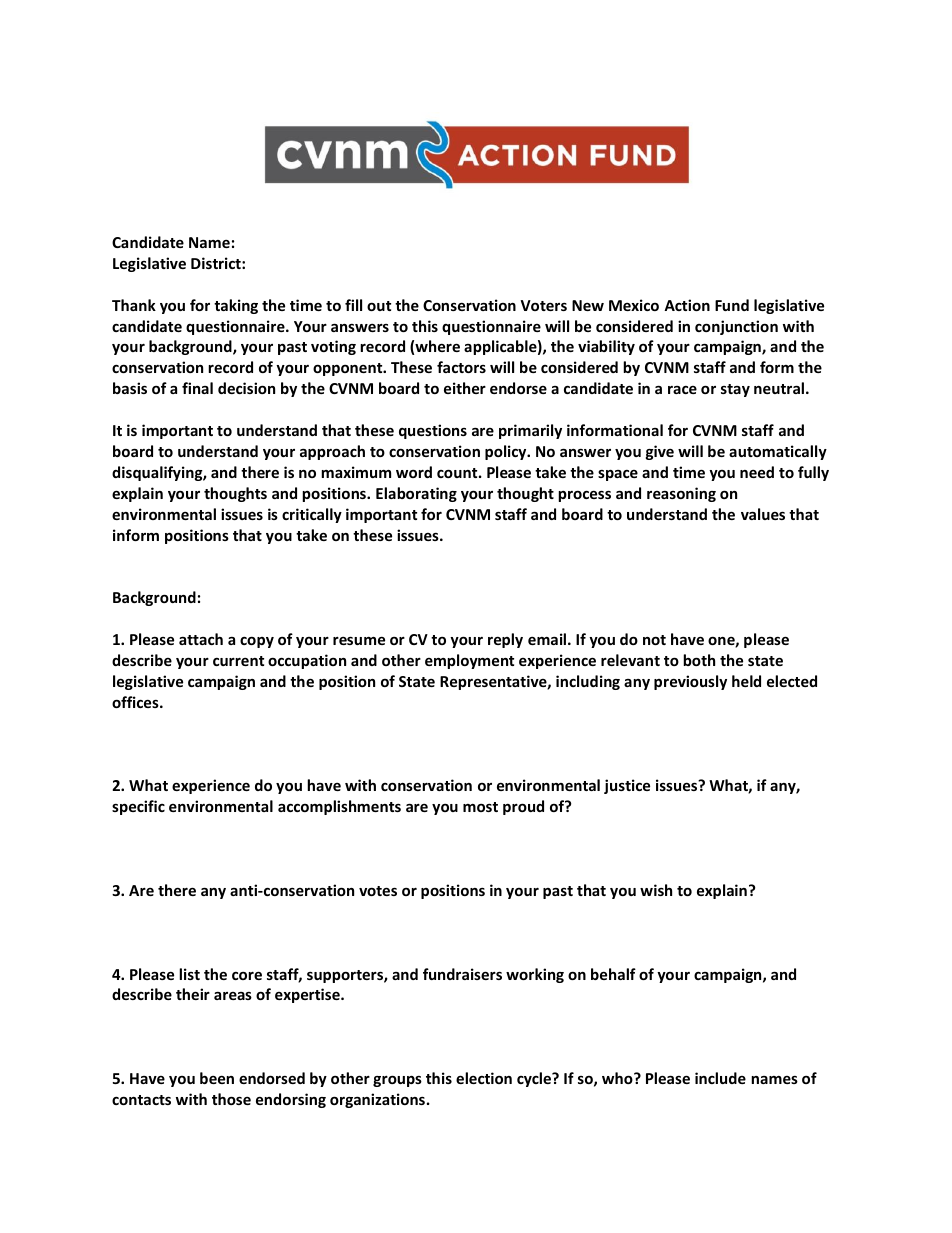 The height and width of the image is (1233, 952). I want to click on held, so click(746, 681).
